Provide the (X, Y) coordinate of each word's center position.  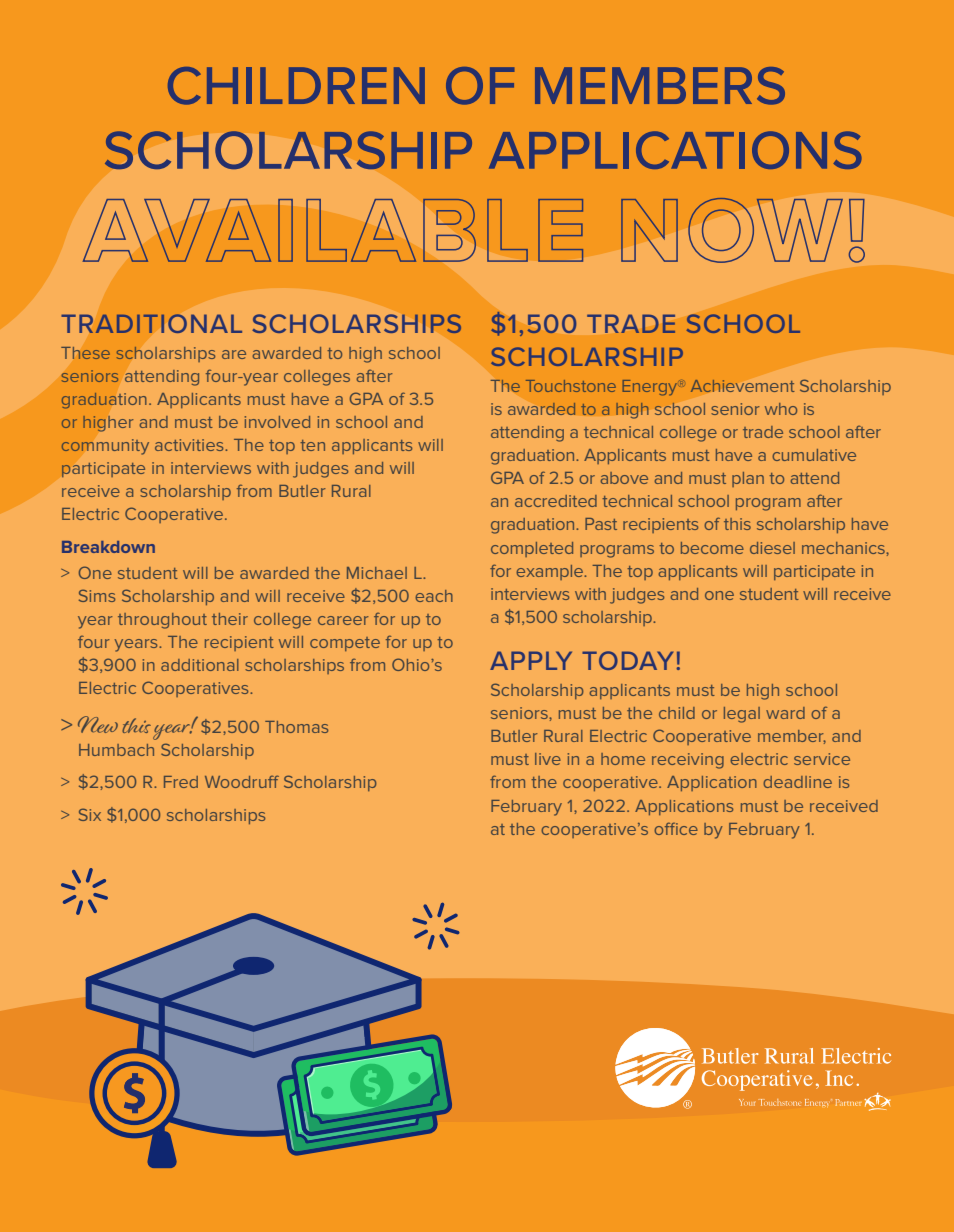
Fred (181, 782)
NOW (732, 230)
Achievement (742, 385)
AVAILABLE (333, 230)
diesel (772, 548)
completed (532, 549)
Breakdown (108, 547)
